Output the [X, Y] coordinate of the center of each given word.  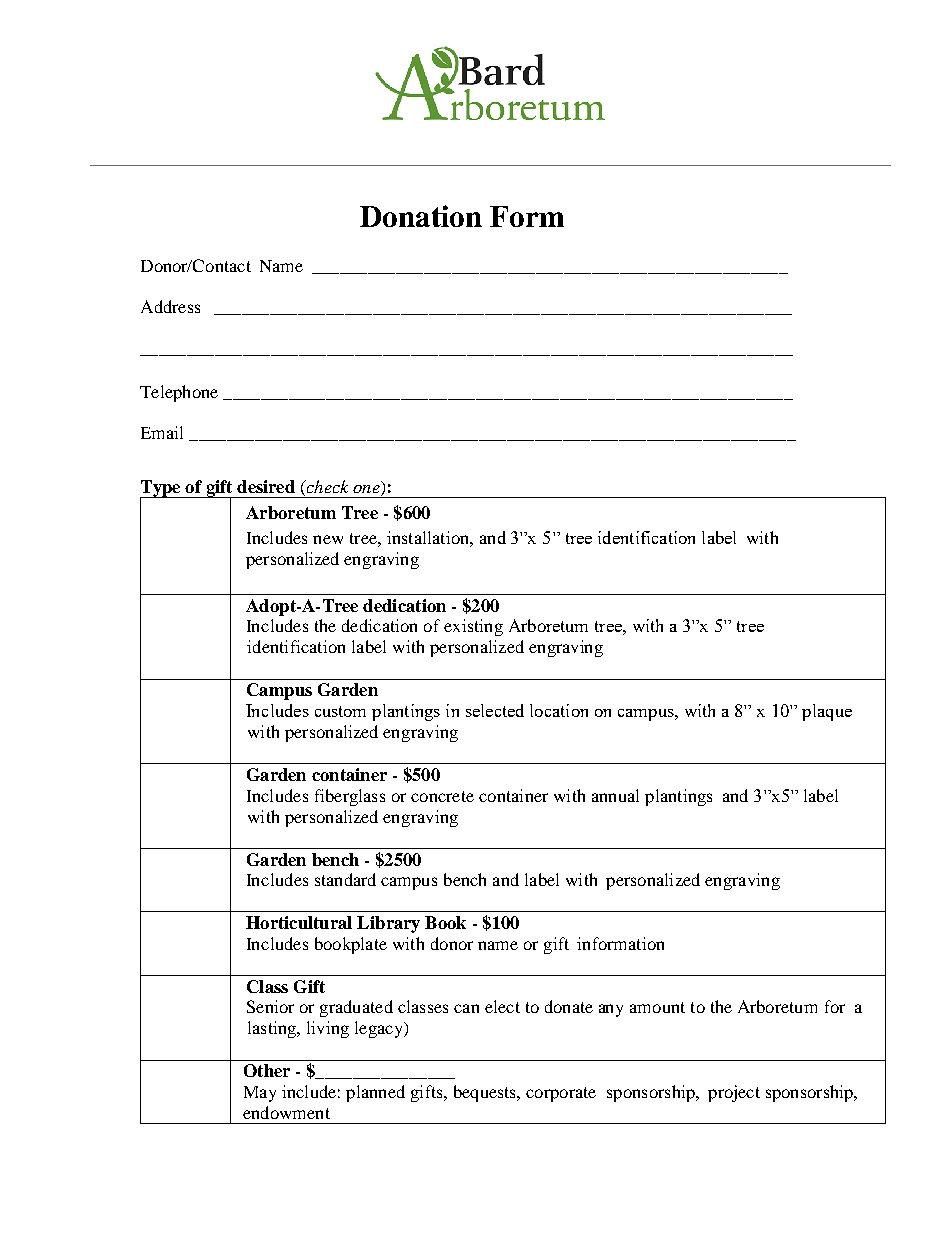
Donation [421, 216]
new [328, 539]
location [559, 710]
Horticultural [299, 922]
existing [473, 627]
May [260, 1094]
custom [340, 711]
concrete [442, 796]
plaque [827, 712]
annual [615, 795]
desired [266, 486]
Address [170, 306]
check [326, 486]
